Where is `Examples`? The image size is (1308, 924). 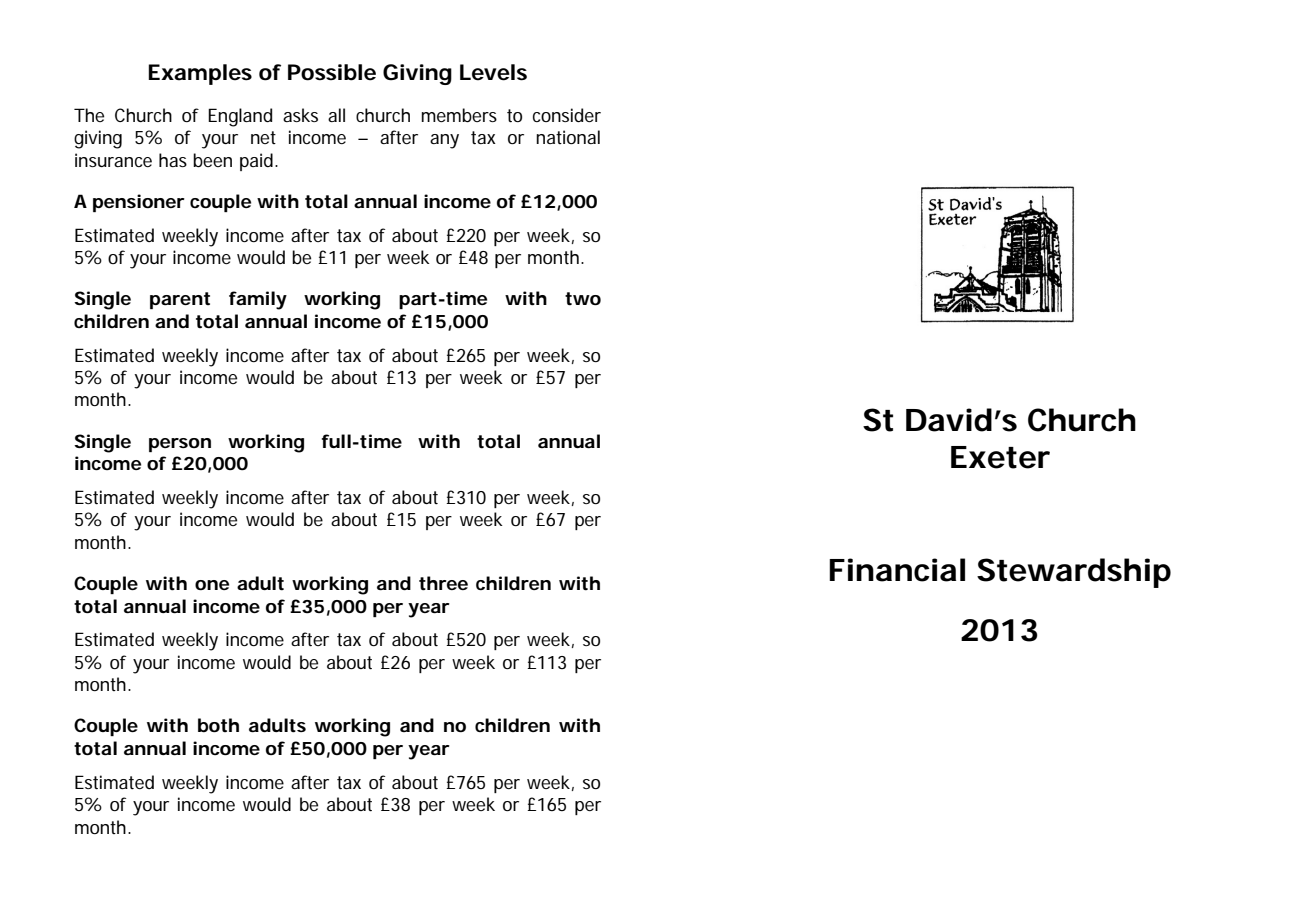 Examples is located at coordinates (200, 74).
